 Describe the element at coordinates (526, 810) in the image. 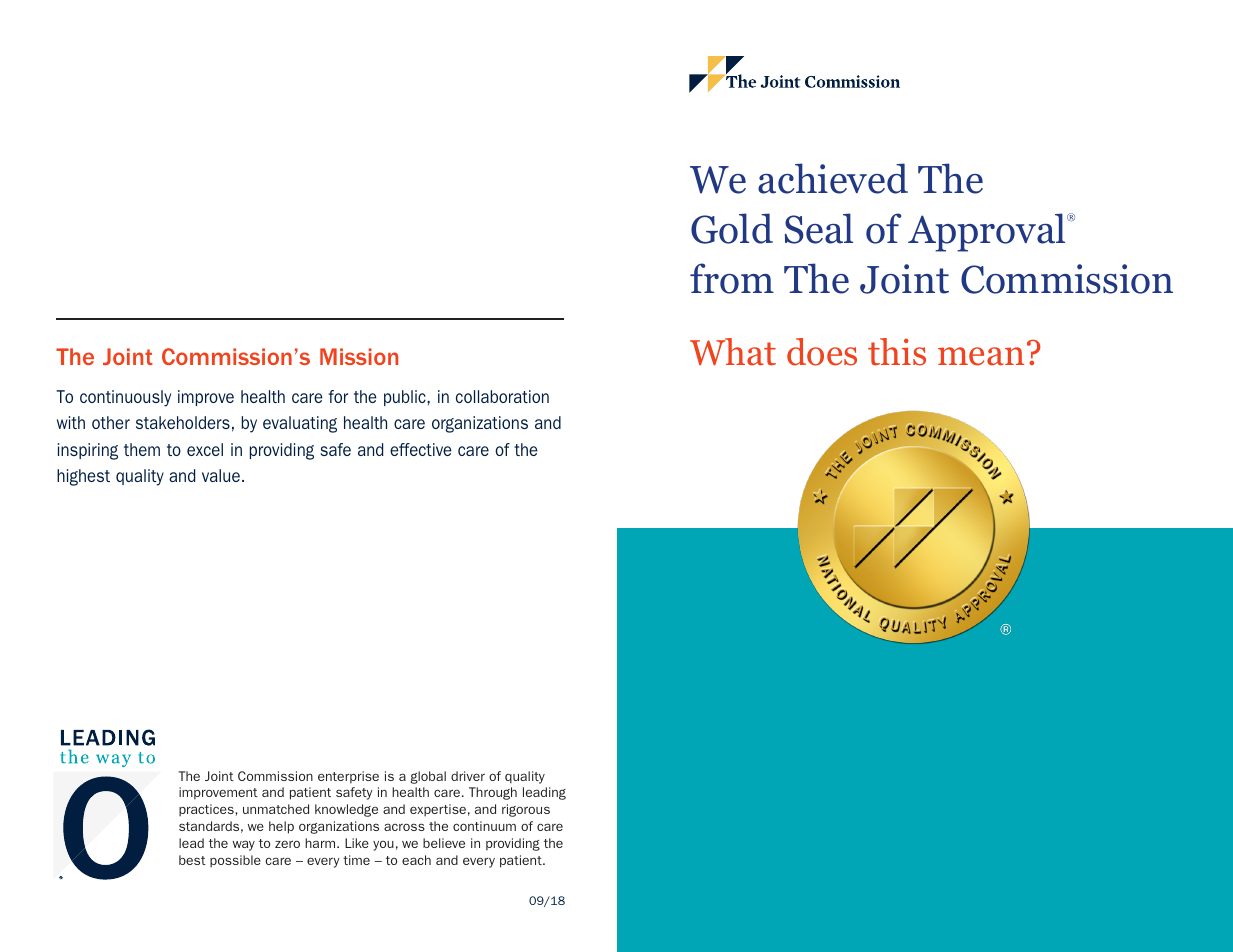

I see `rigorous` at that location.
